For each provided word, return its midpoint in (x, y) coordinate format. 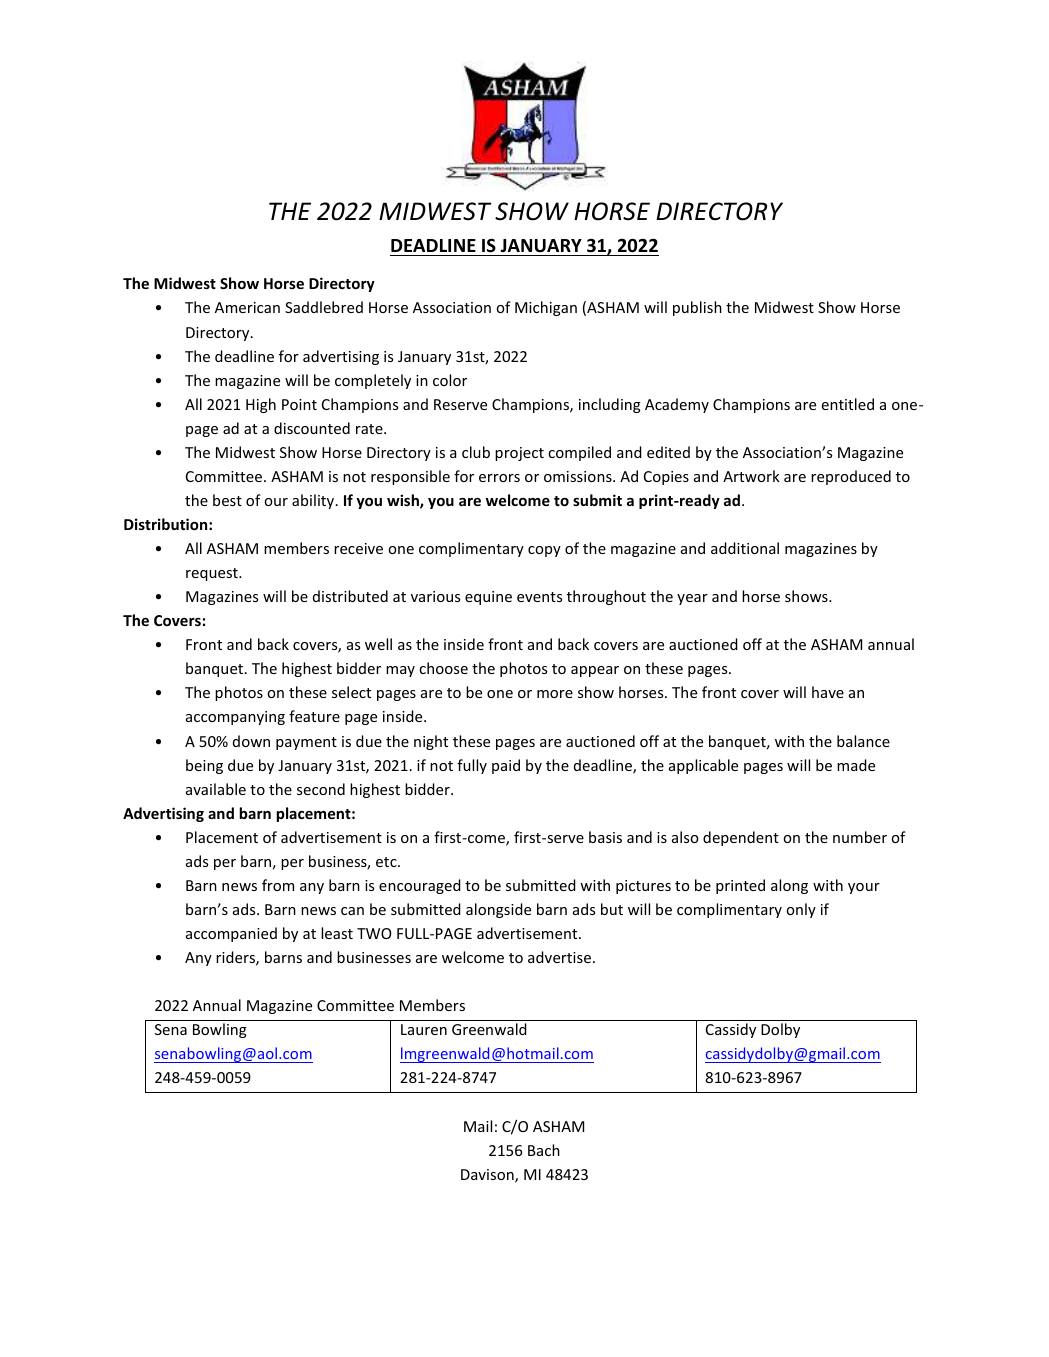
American (247, 307)
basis (605, 837)
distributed (350, 596)
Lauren (424, 1029)
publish (697, 308)
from (278, 885)
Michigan (546, 308)
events (539, 597)
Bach (544, 1150)
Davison (488, 1176)
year (692, 599)
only (801, 910)
